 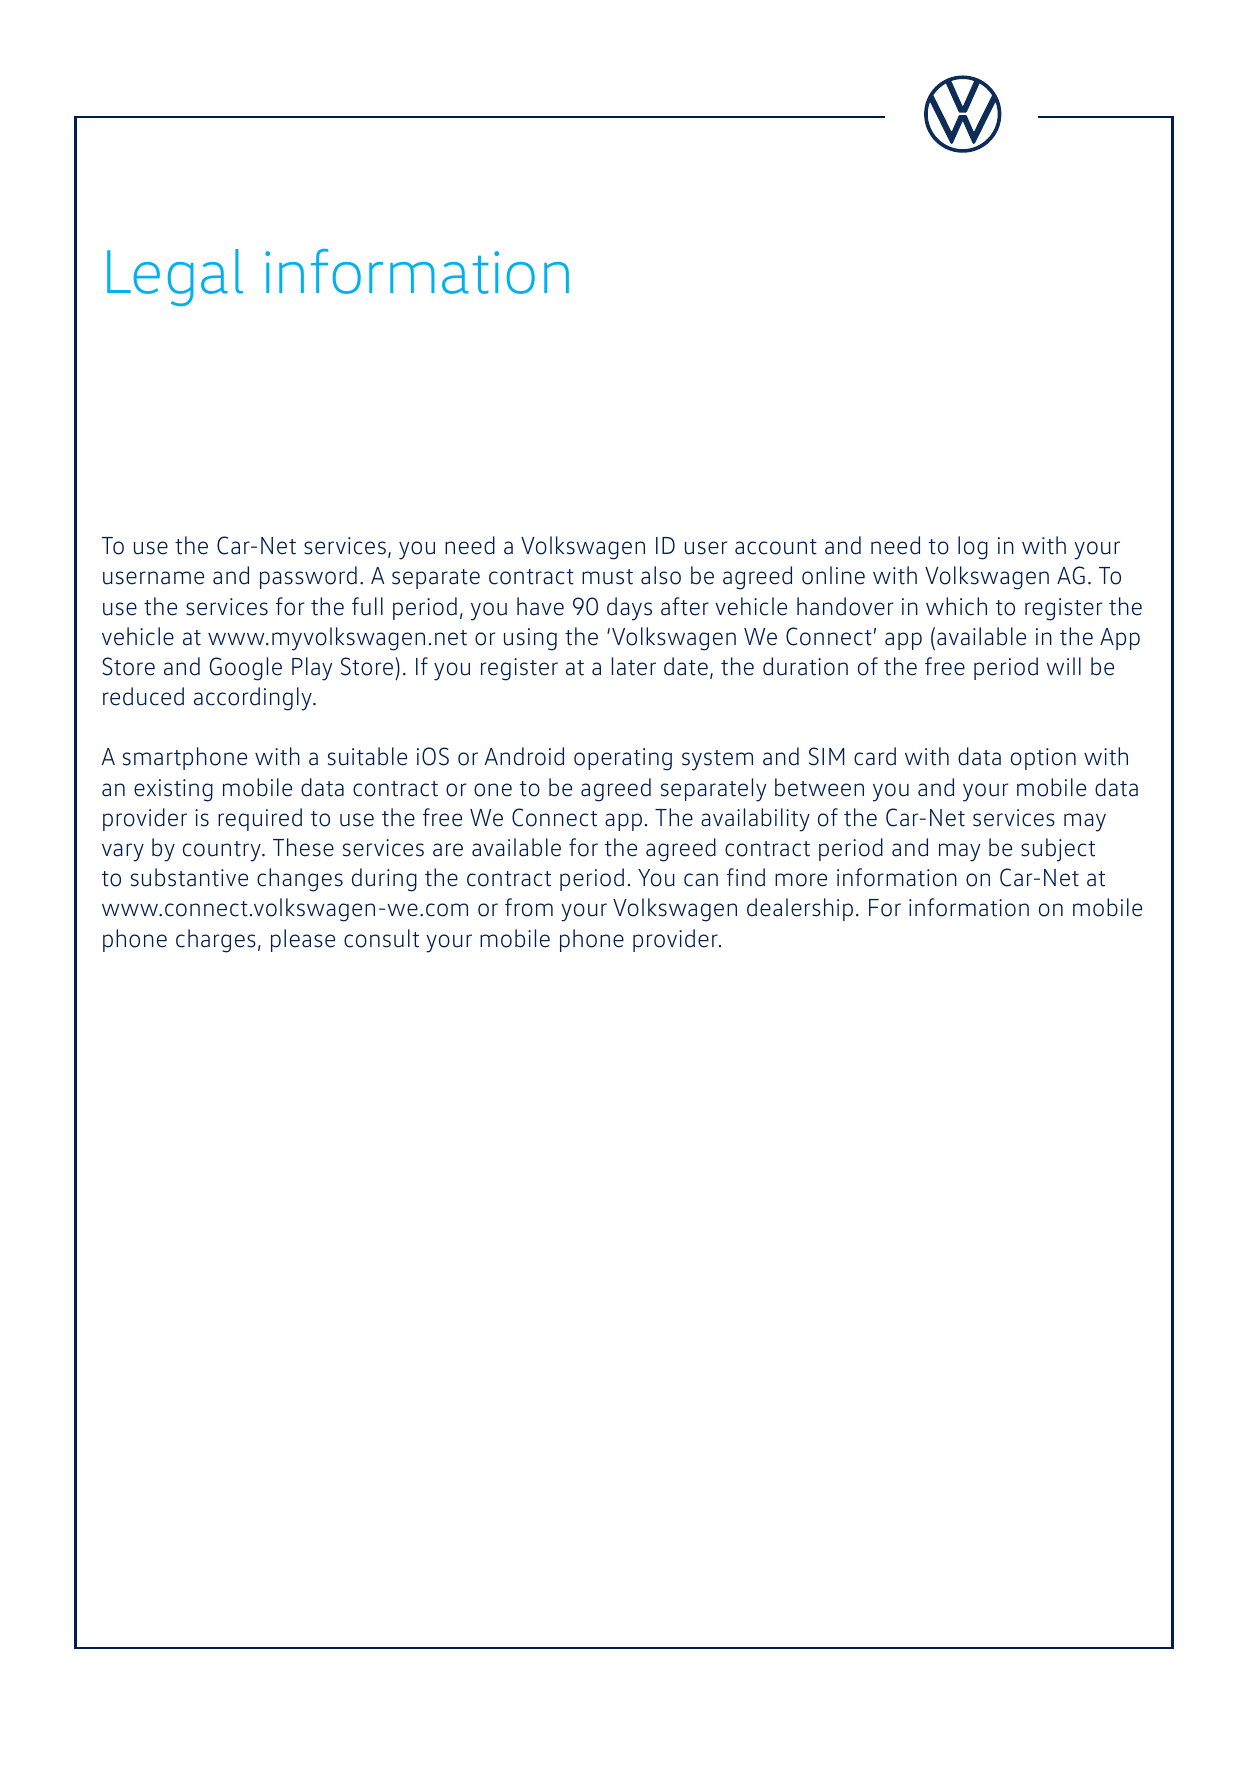 What do you see at coordinates (216, 941) in the screenshot?
I see `charges` at bounding box center [216, 941].
